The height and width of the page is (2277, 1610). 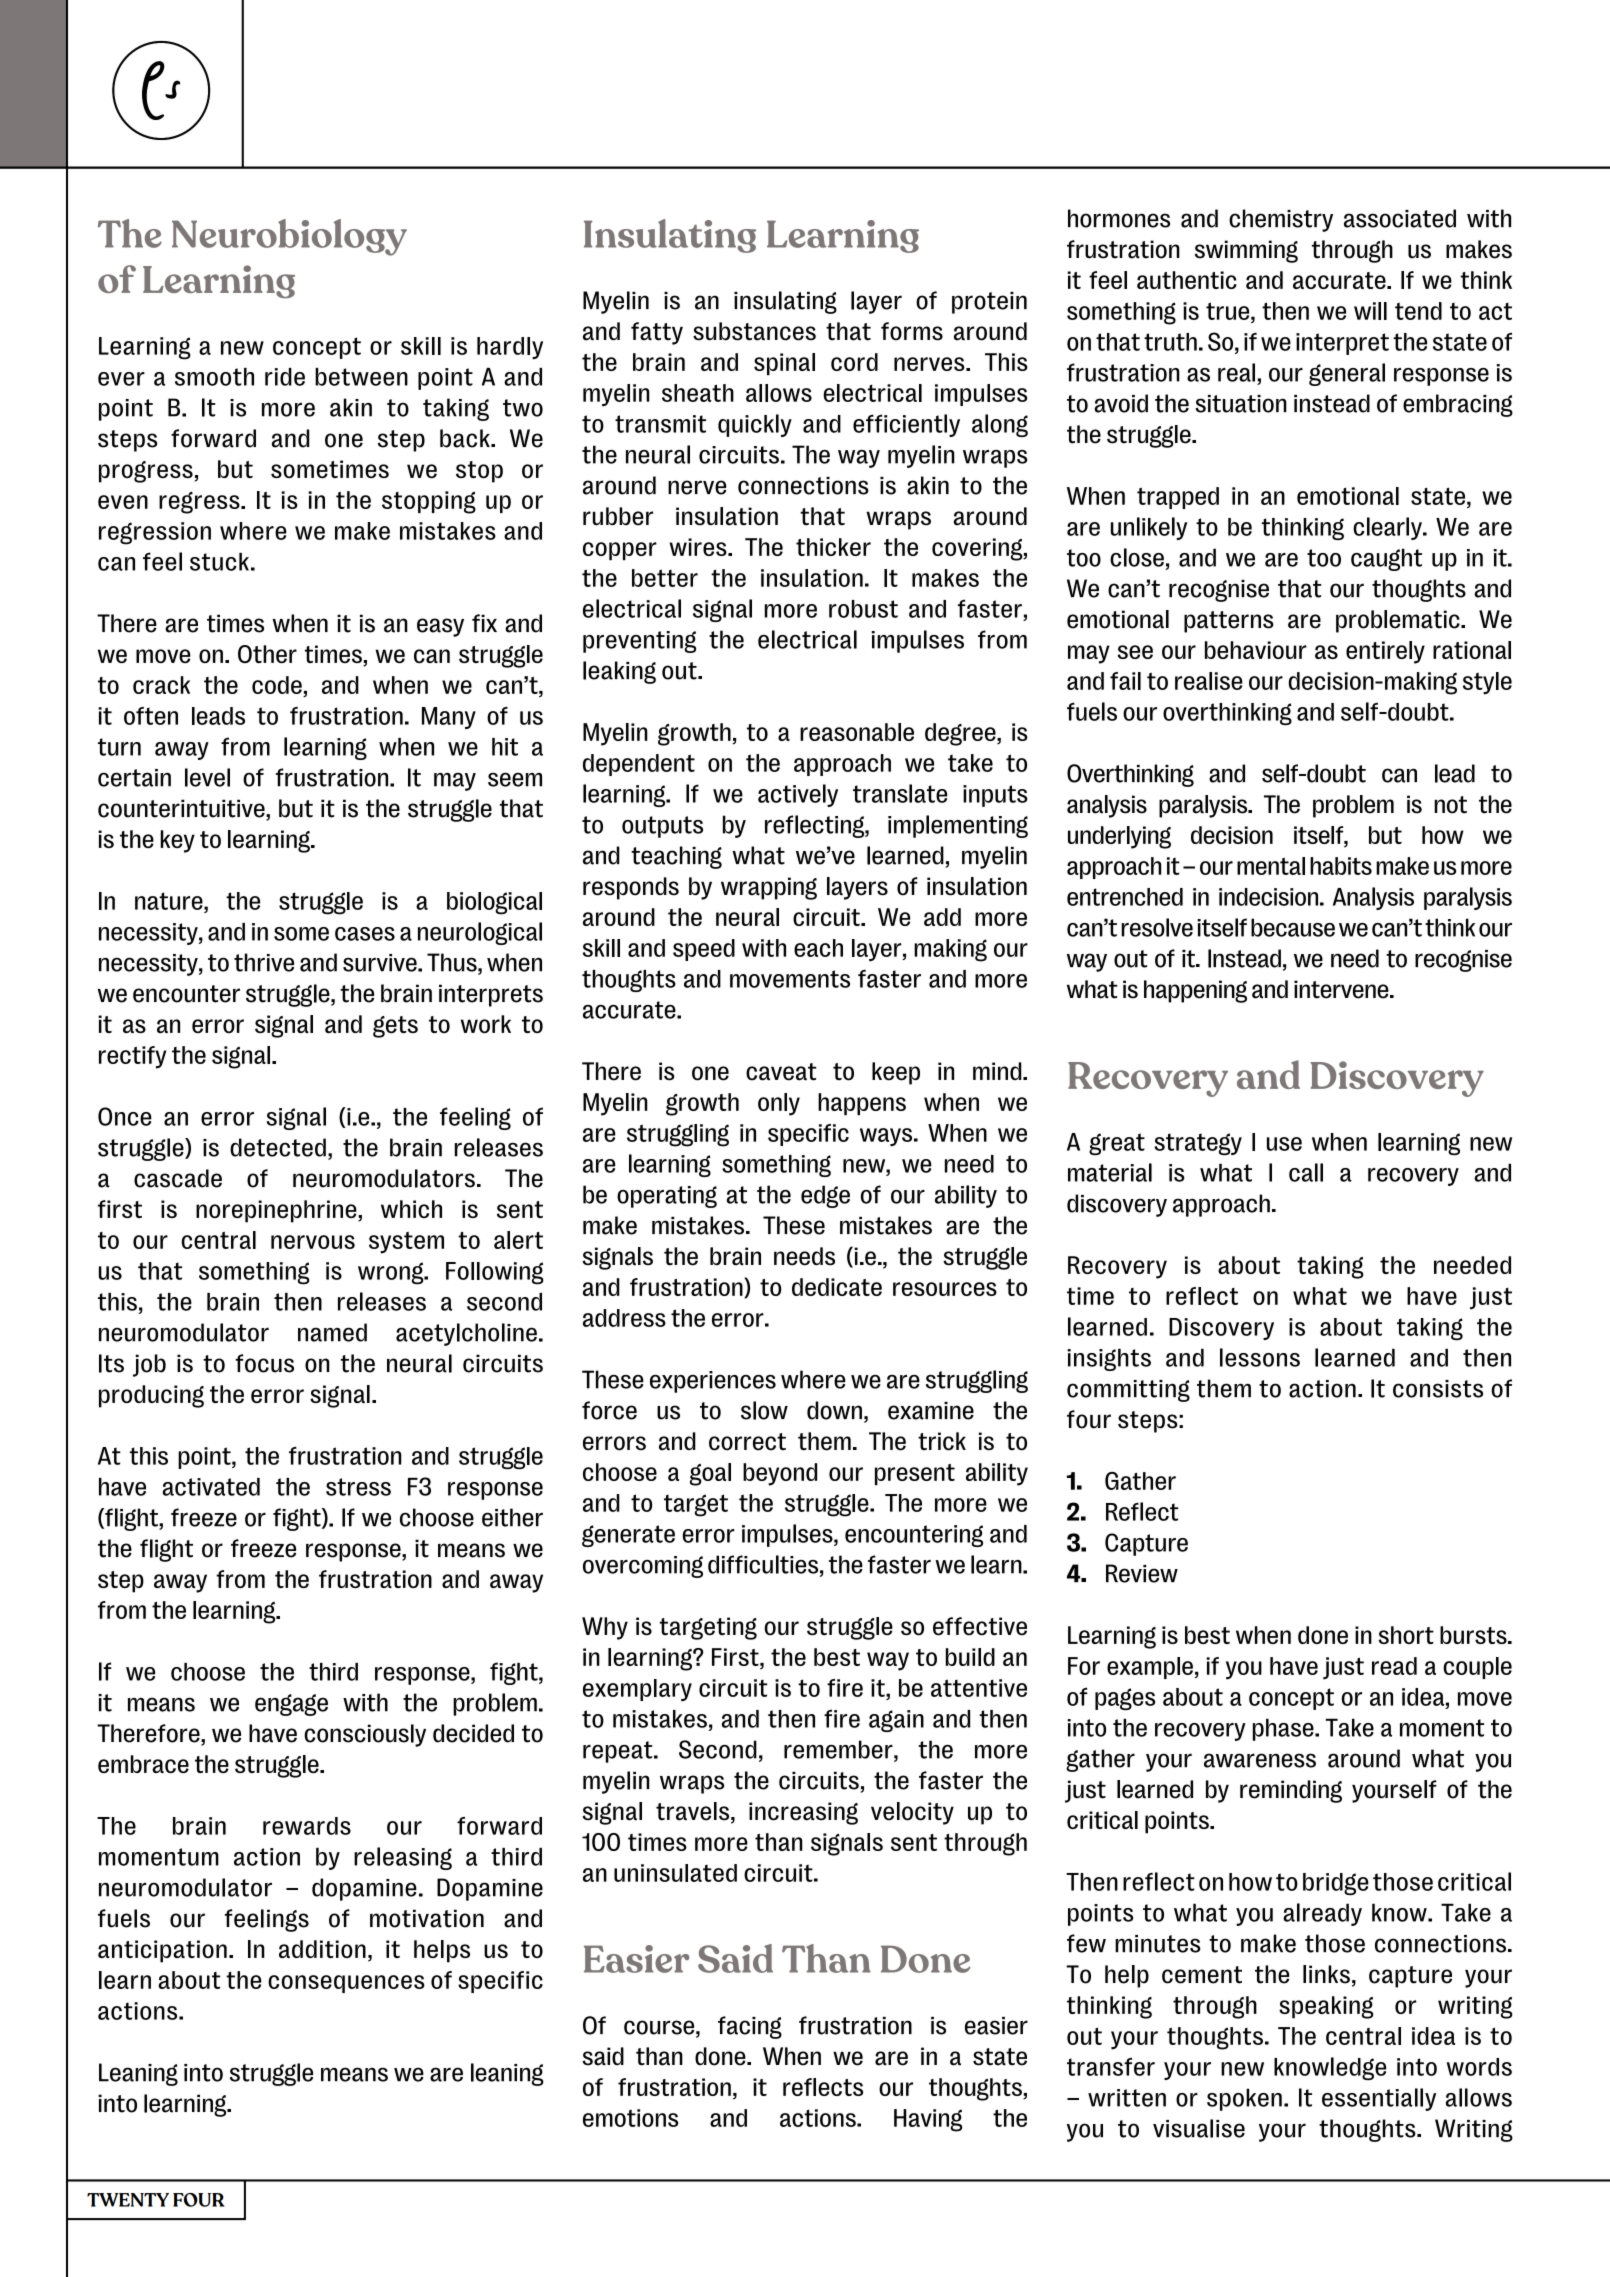 What do you see at coordinates (1370, 311) in the page?
I see `will` at bounding box center [1370, 311].
